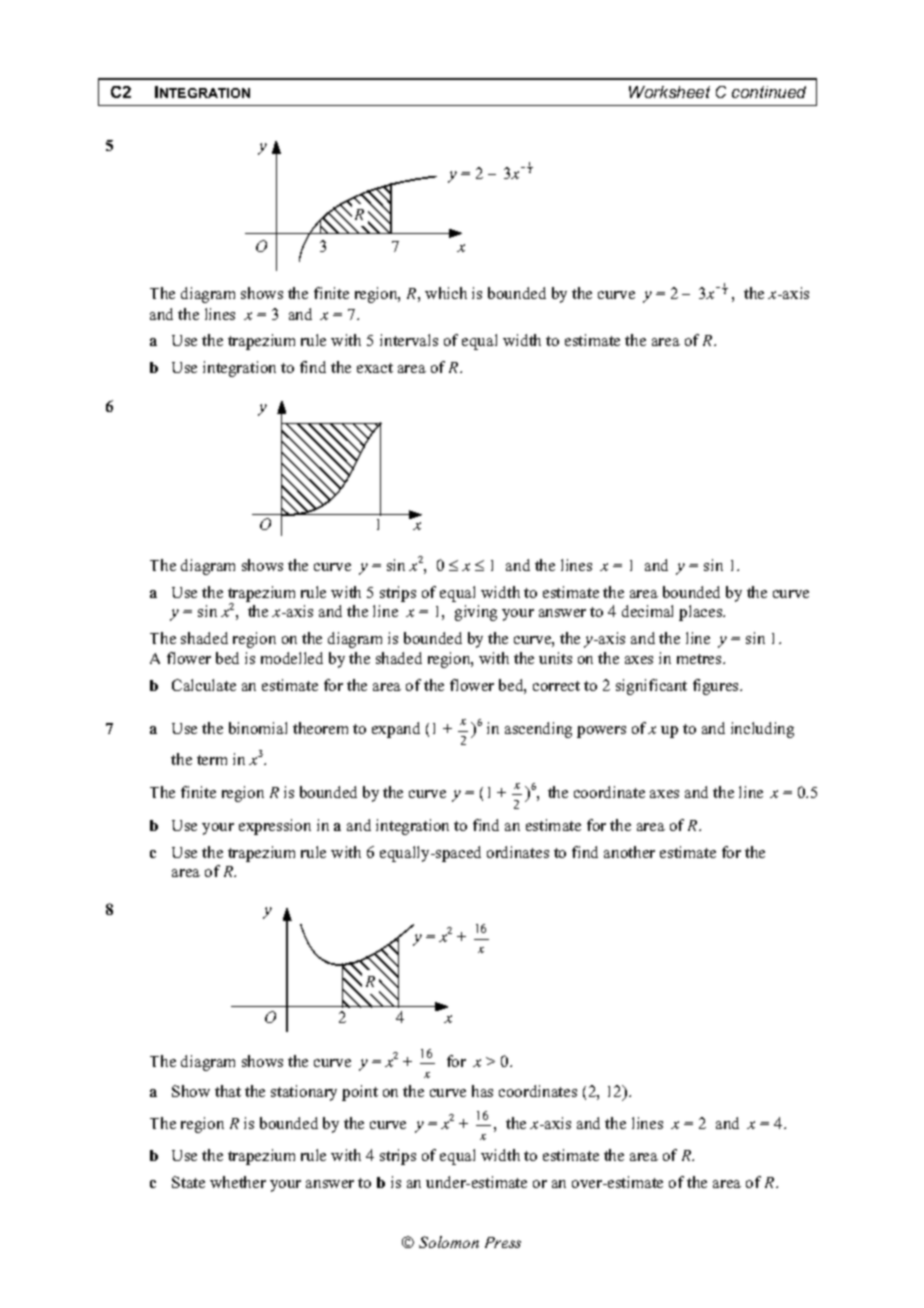 This screenshot has height=1308, width=924. What do you see at coordinates (228, 1091) in the screenshot?
I see `that` at bounding box center [228, 1091].
